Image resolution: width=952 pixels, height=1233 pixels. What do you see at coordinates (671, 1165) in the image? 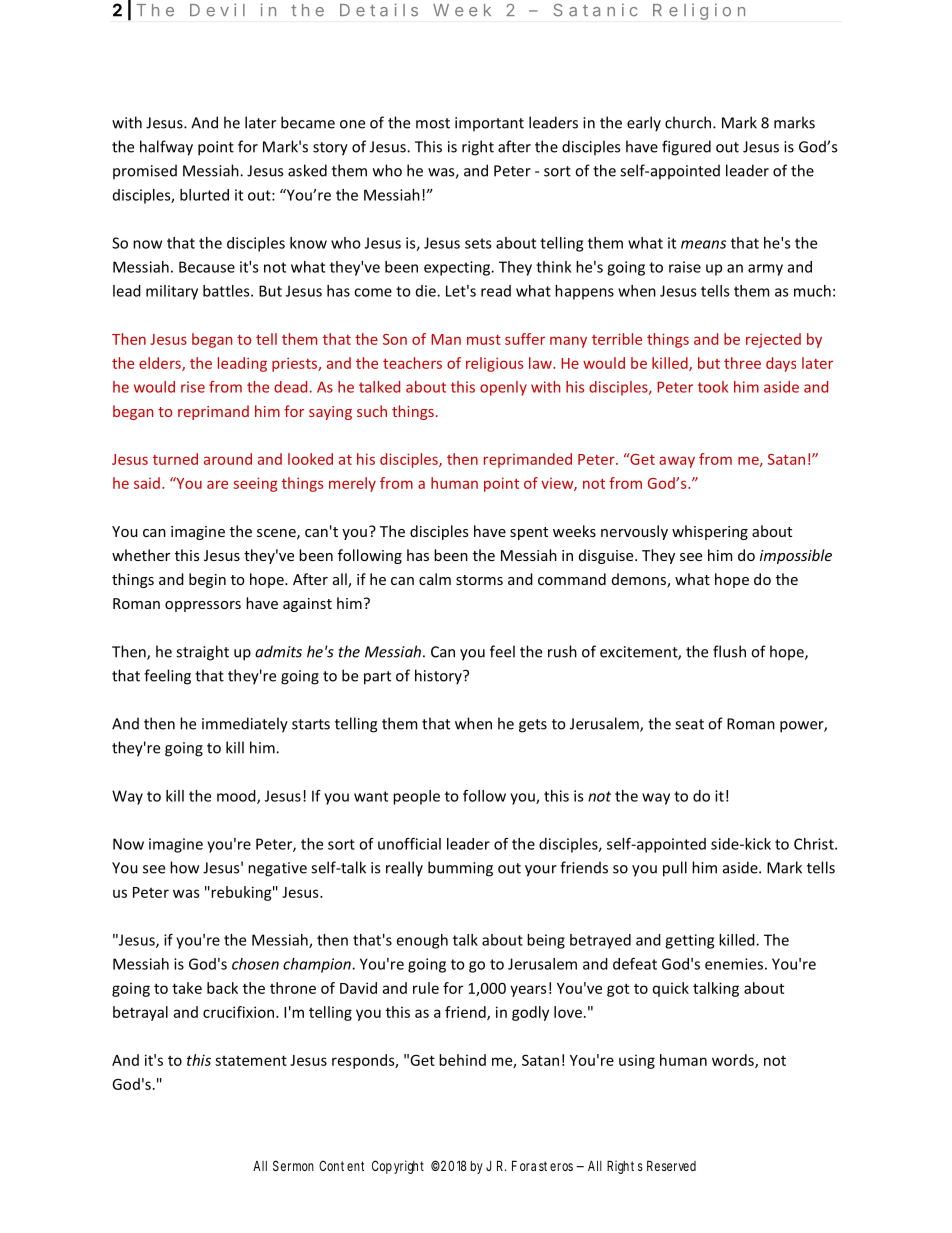
I see `Reserved` at bounding box center [671, 1165].
